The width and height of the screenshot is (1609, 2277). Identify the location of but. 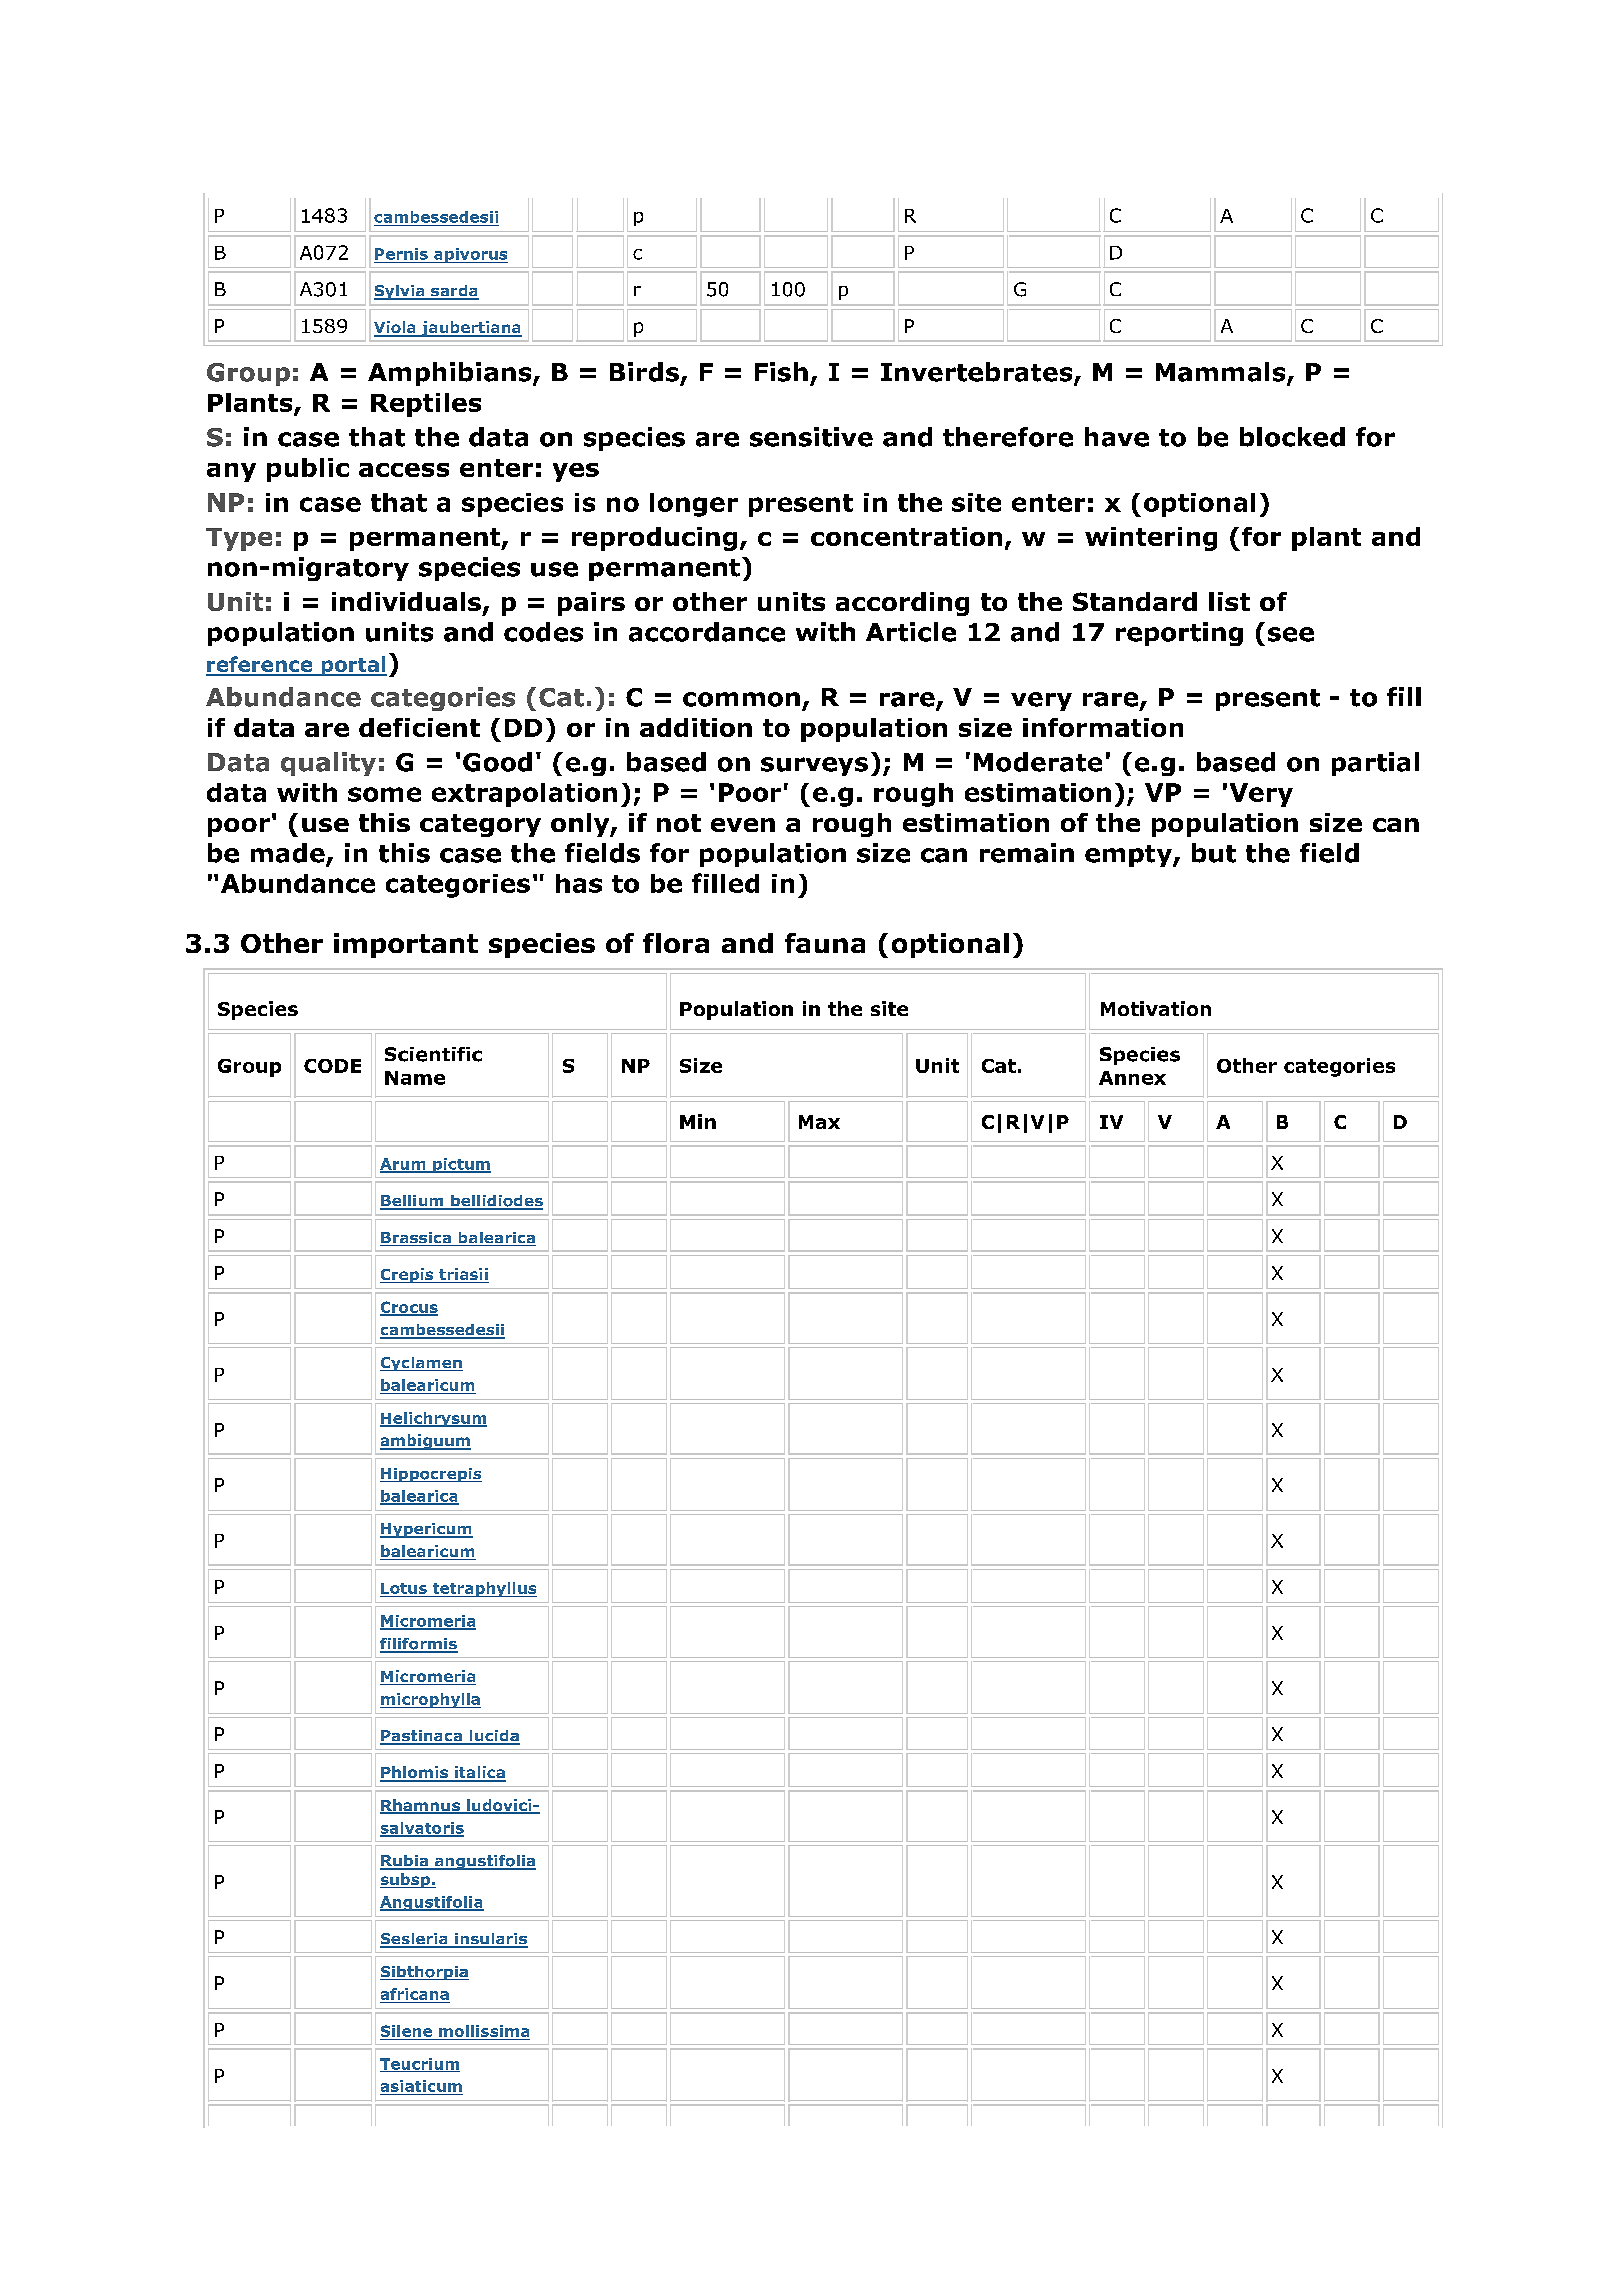
(1214, 853).
